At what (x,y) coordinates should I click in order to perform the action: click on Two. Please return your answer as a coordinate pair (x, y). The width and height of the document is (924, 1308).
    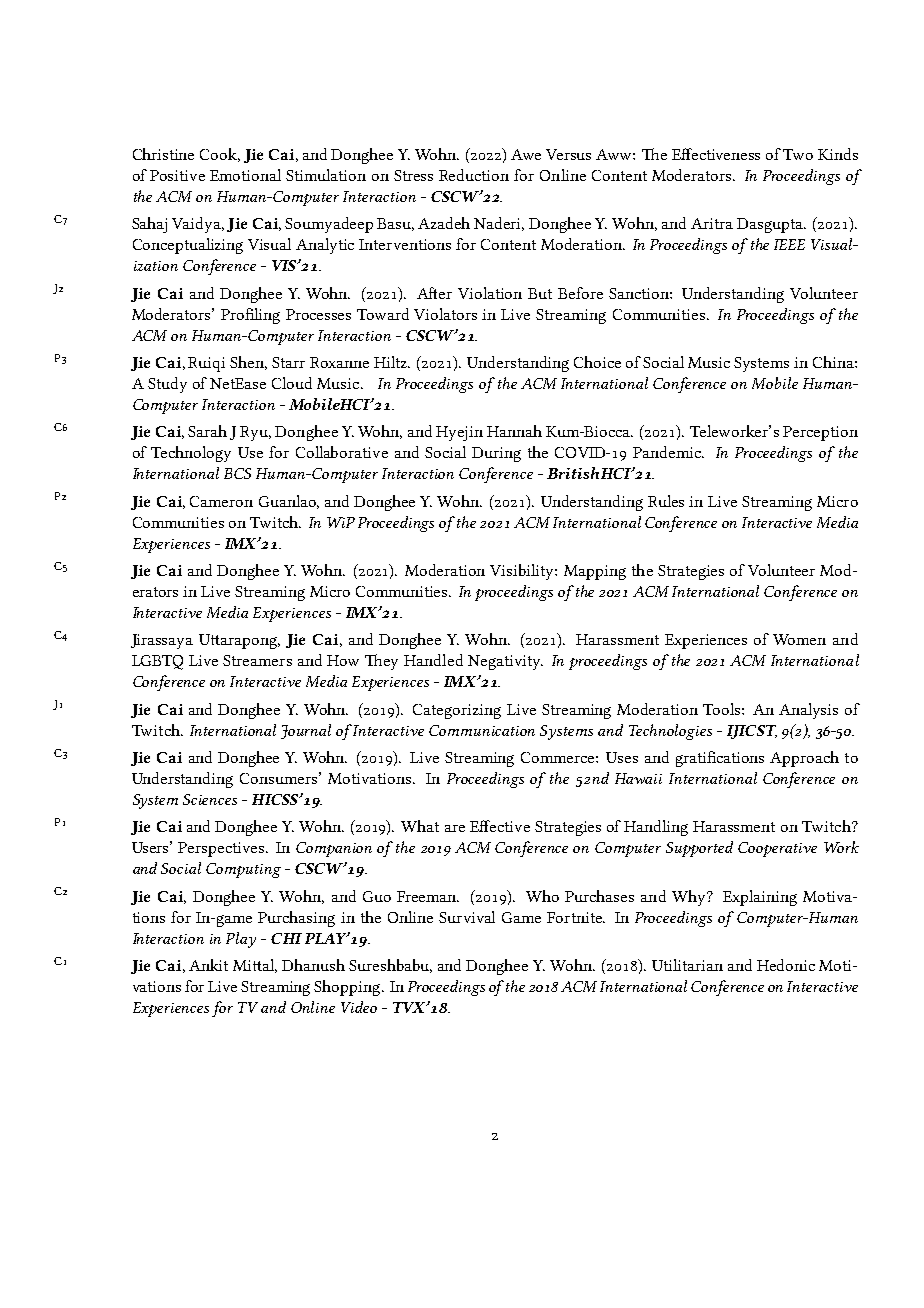
    Looking at the image, I should click on (798, 154).
